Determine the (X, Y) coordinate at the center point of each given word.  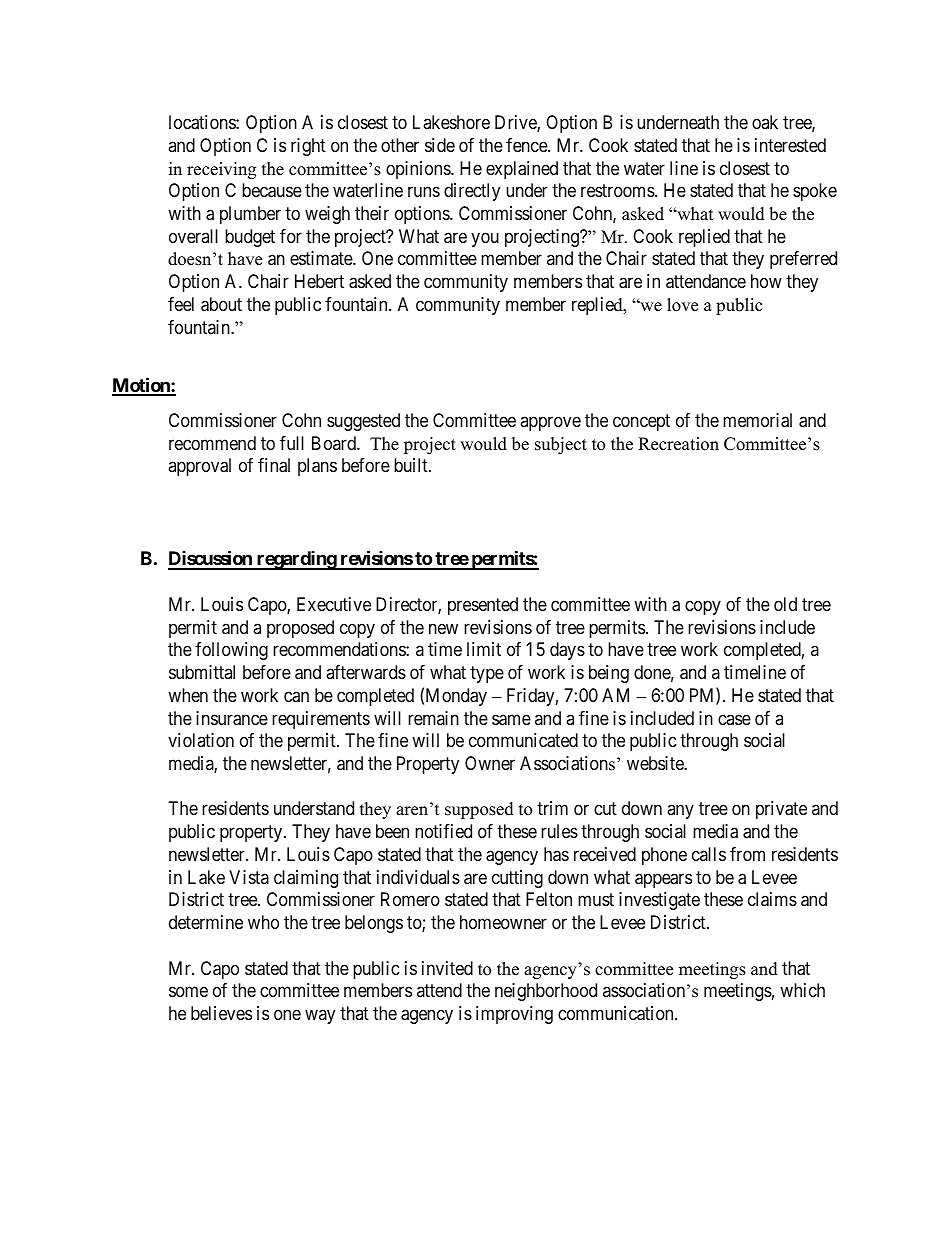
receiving (221, 170)
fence (527, 145)
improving (514, 1015)
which (802, 990)
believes (221, 1013)
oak (765, 122)
